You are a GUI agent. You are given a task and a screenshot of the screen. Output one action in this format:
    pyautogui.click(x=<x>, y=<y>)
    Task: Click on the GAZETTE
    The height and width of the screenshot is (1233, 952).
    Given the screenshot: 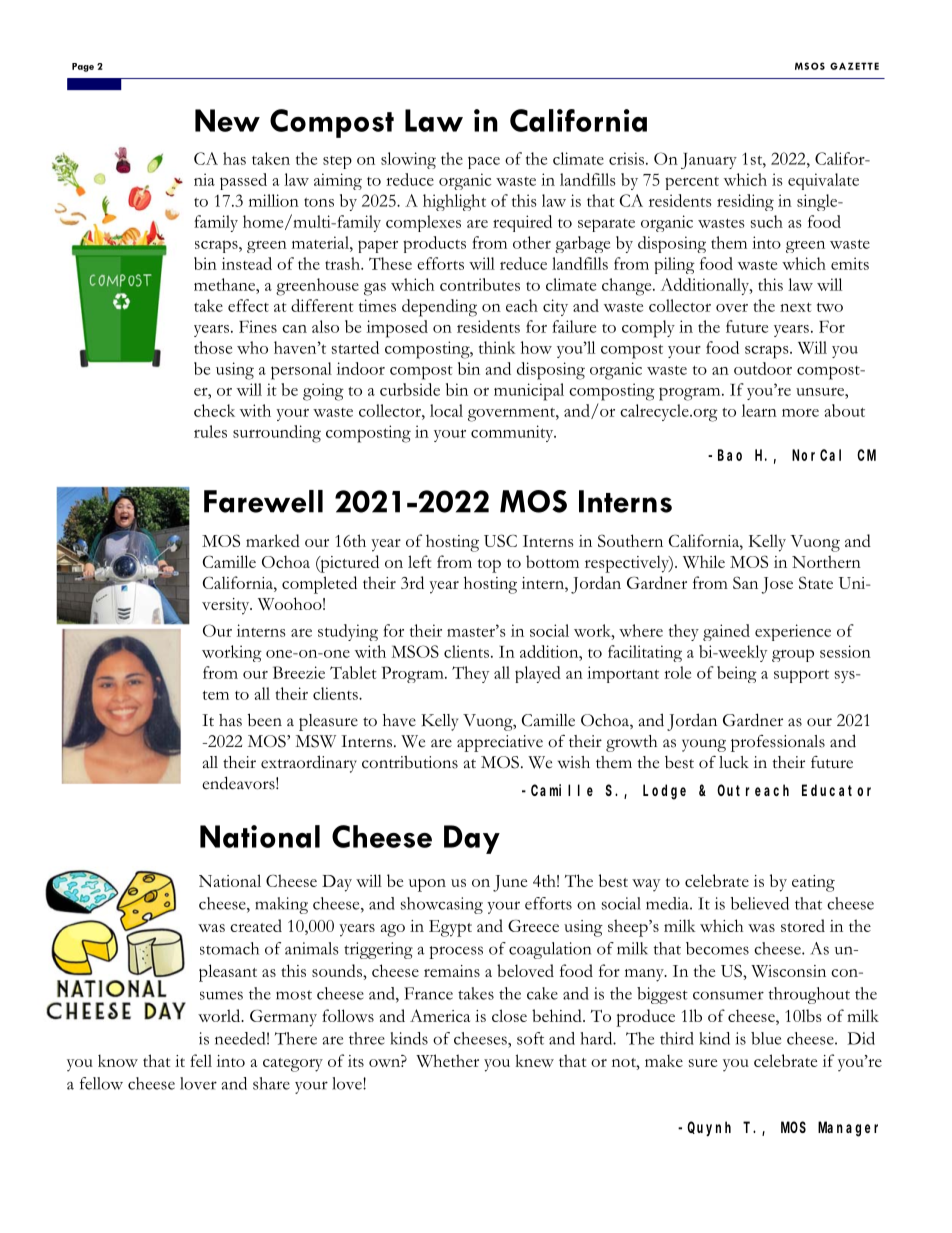 What is the action you would take?
    pyautogui.click(x=854, y=66)
